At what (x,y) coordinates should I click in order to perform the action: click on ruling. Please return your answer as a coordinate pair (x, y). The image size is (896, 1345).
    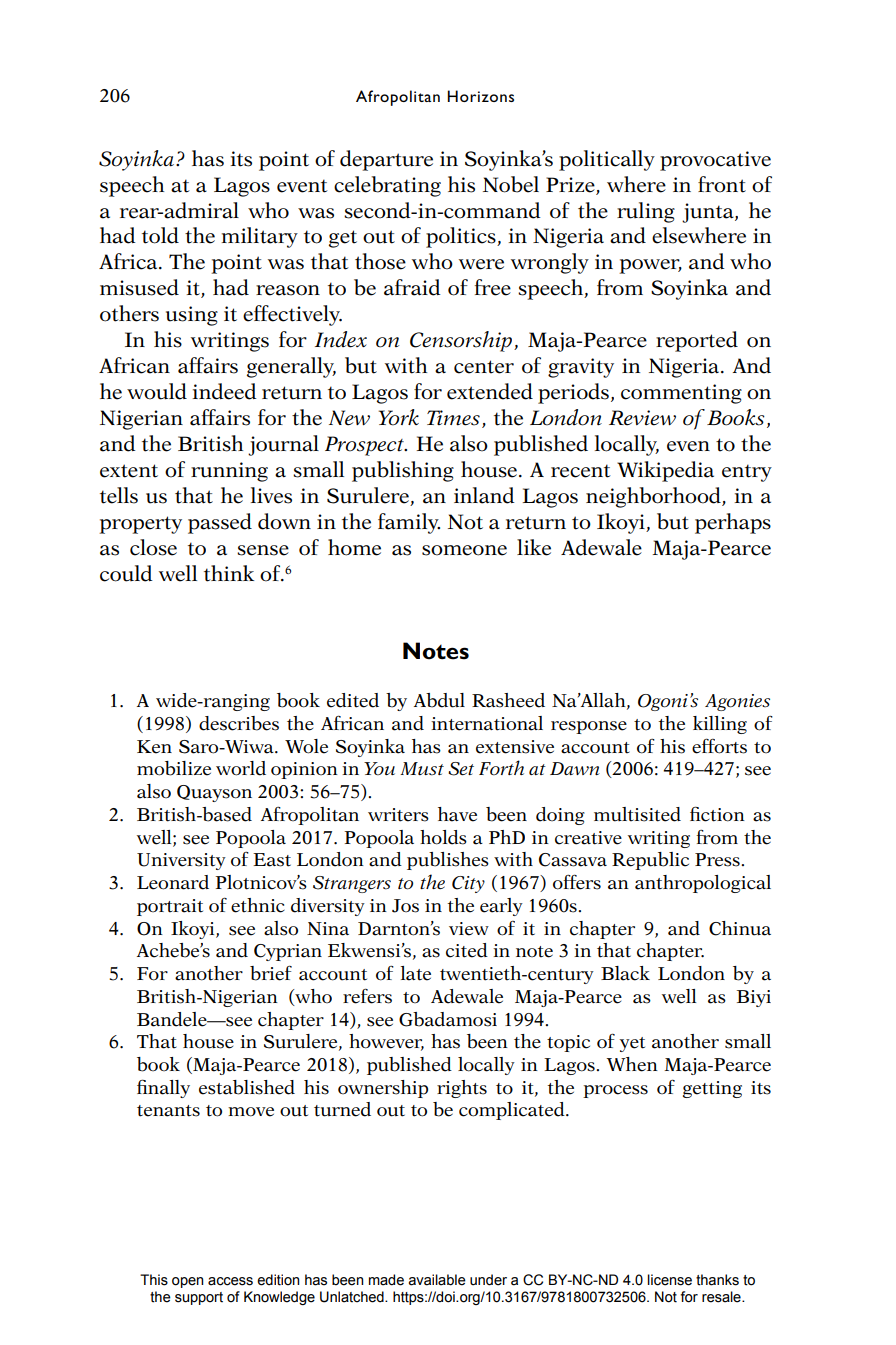
    Looking at the image, I should click on (646, 212).
